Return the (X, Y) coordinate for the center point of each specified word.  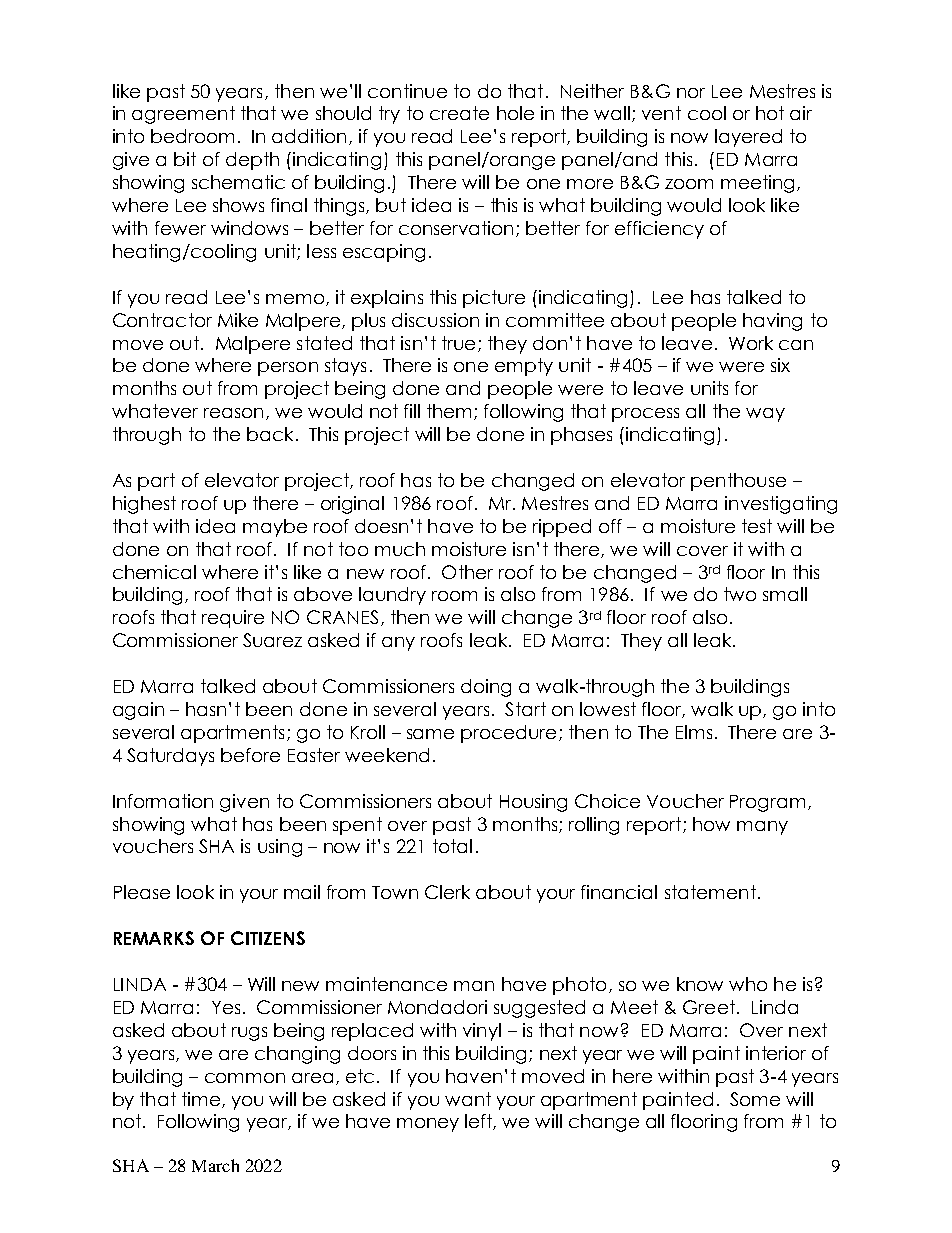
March (215, 1165)
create (459, 113)
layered (748, 138)
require (233, 619)
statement (710, 892)
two (740, 594)
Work (751, 343)
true (458, 343)
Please (142, 892)
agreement (183, 115)
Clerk (447, 892)
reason (233, 413)
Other (467, 572)
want (468, 1099)
